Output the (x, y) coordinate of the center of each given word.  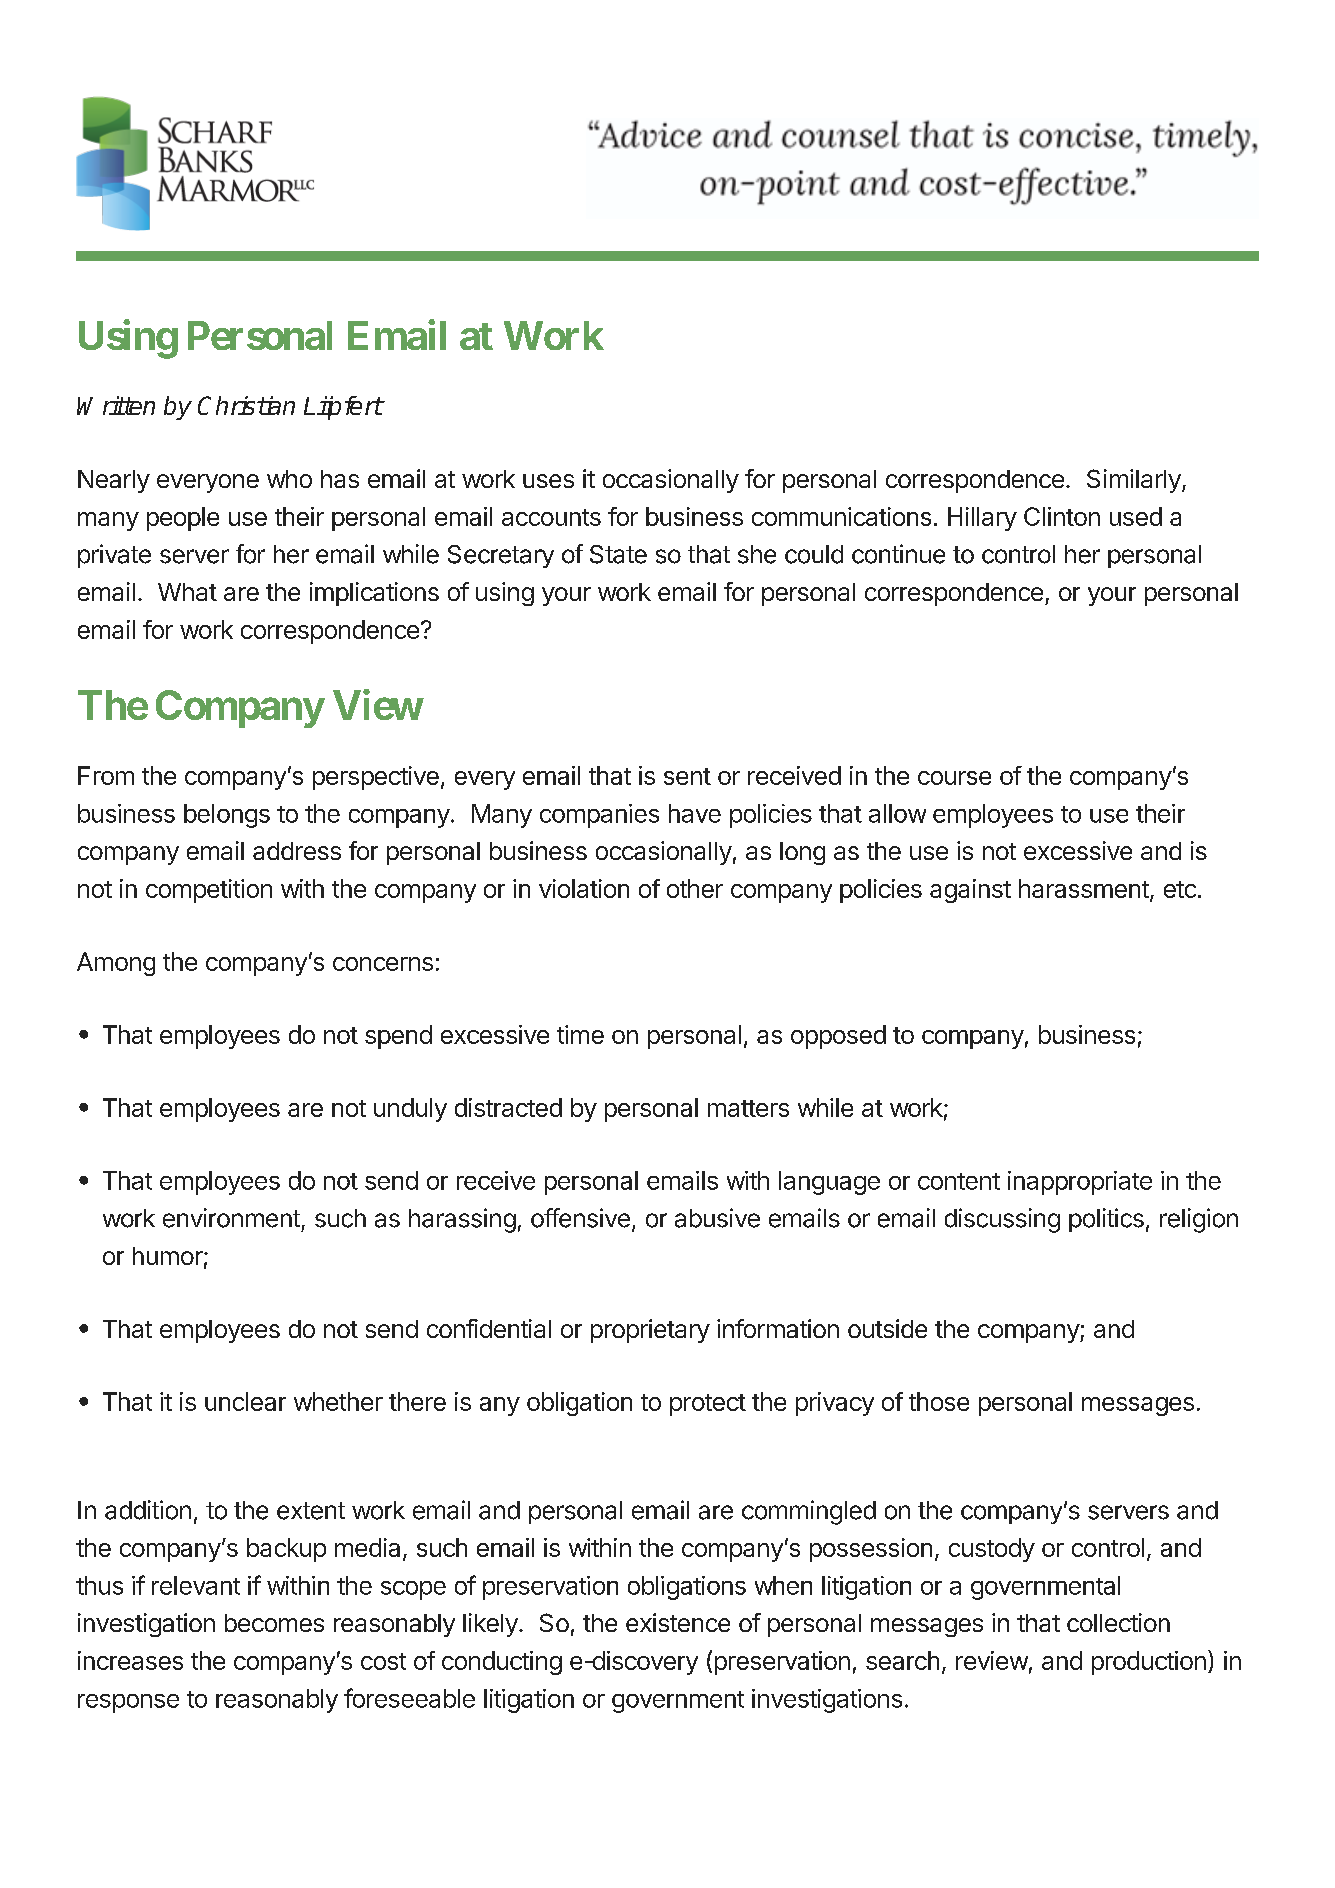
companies (599, 816)
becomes (274, 1623)
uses (548, 481)
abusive (717, 1218)
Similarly (1135, 481)
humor (168, 1256)
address (297, 851)
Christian (246, 405)
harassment (1084, 888)
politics (1106, 1220)
